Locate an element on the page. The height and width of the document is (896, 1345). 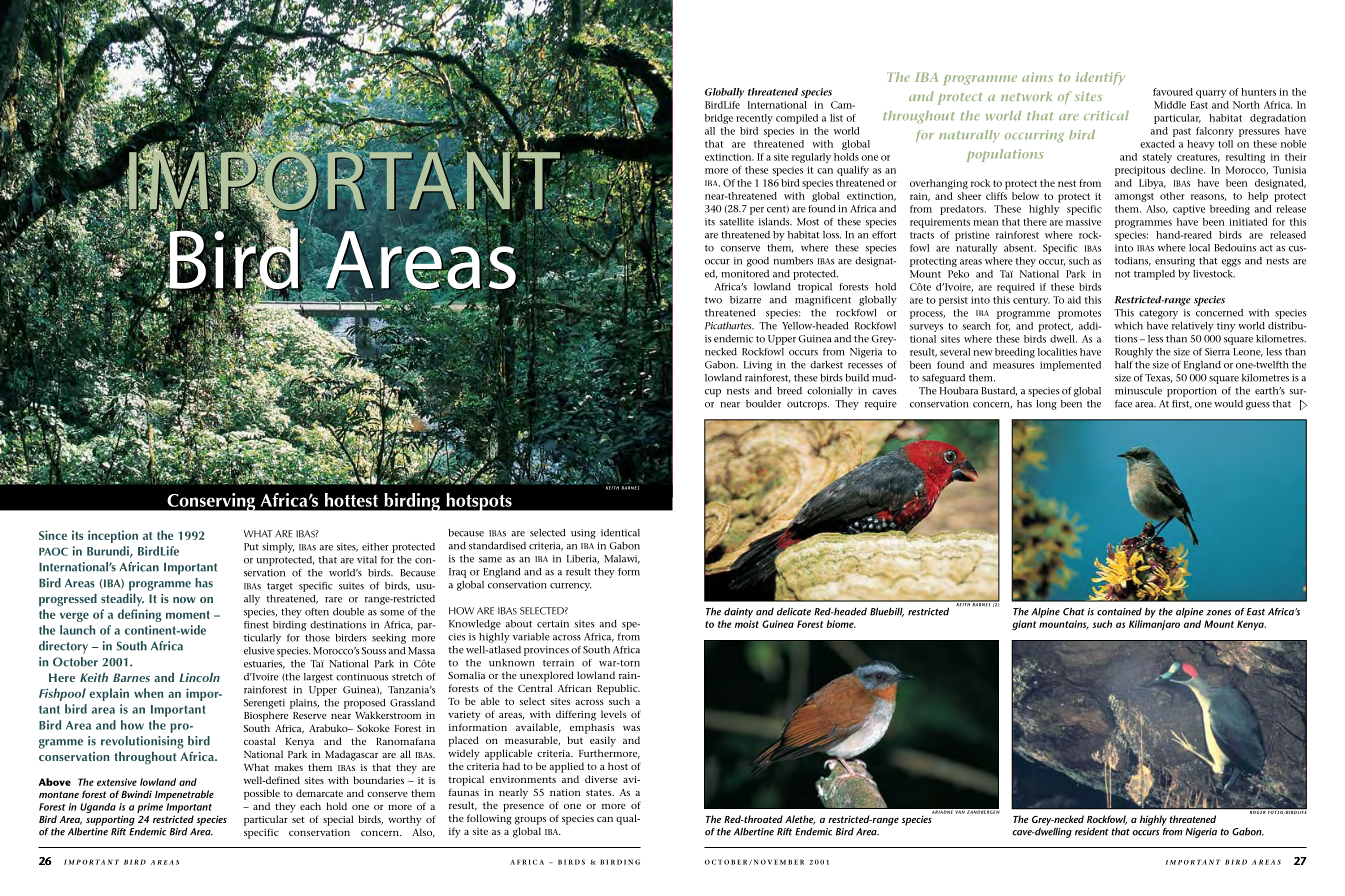
bizarre is located at coordinates (745, 300).
